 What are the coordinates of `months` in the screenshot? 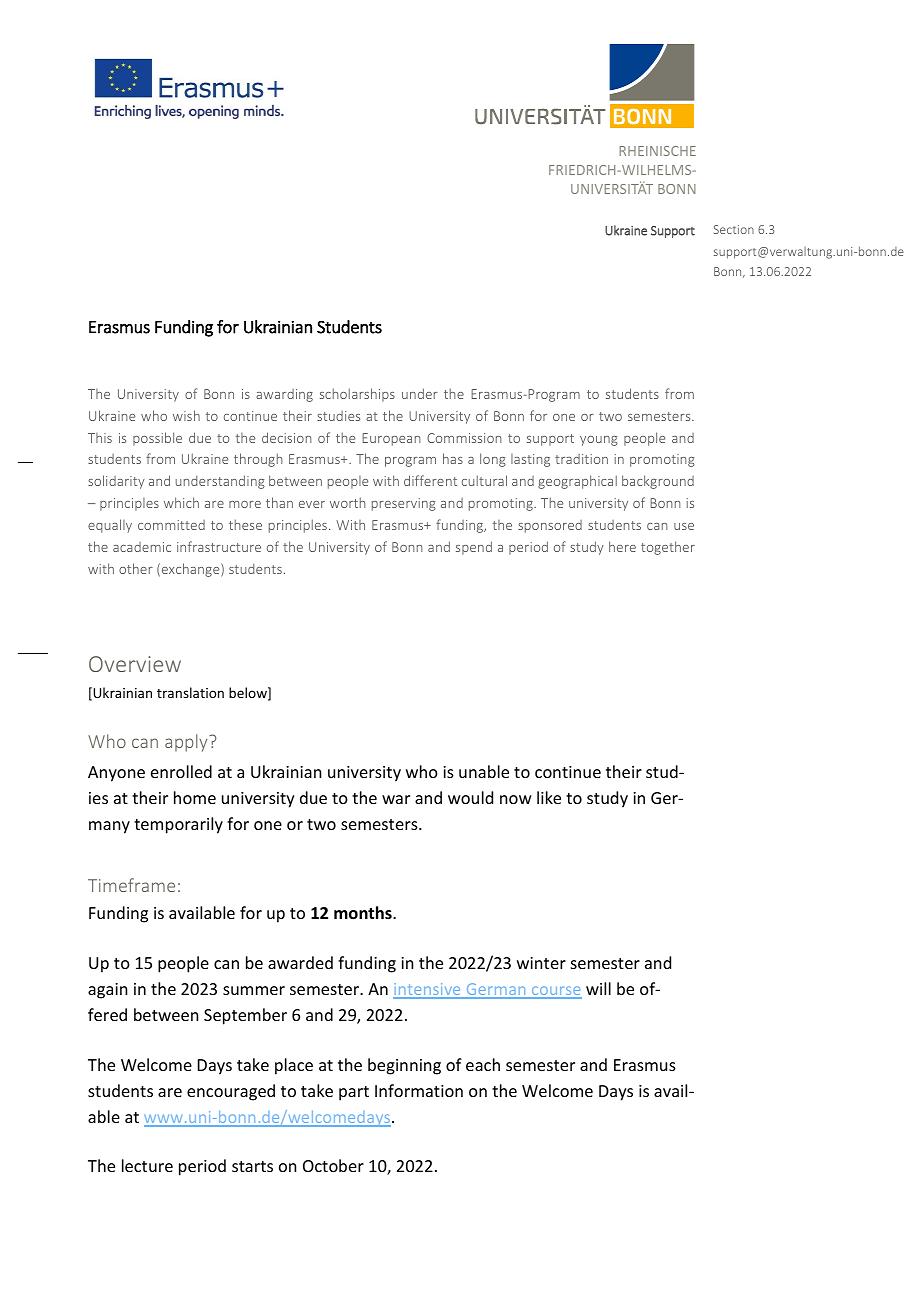 It's located at (364, 912).
